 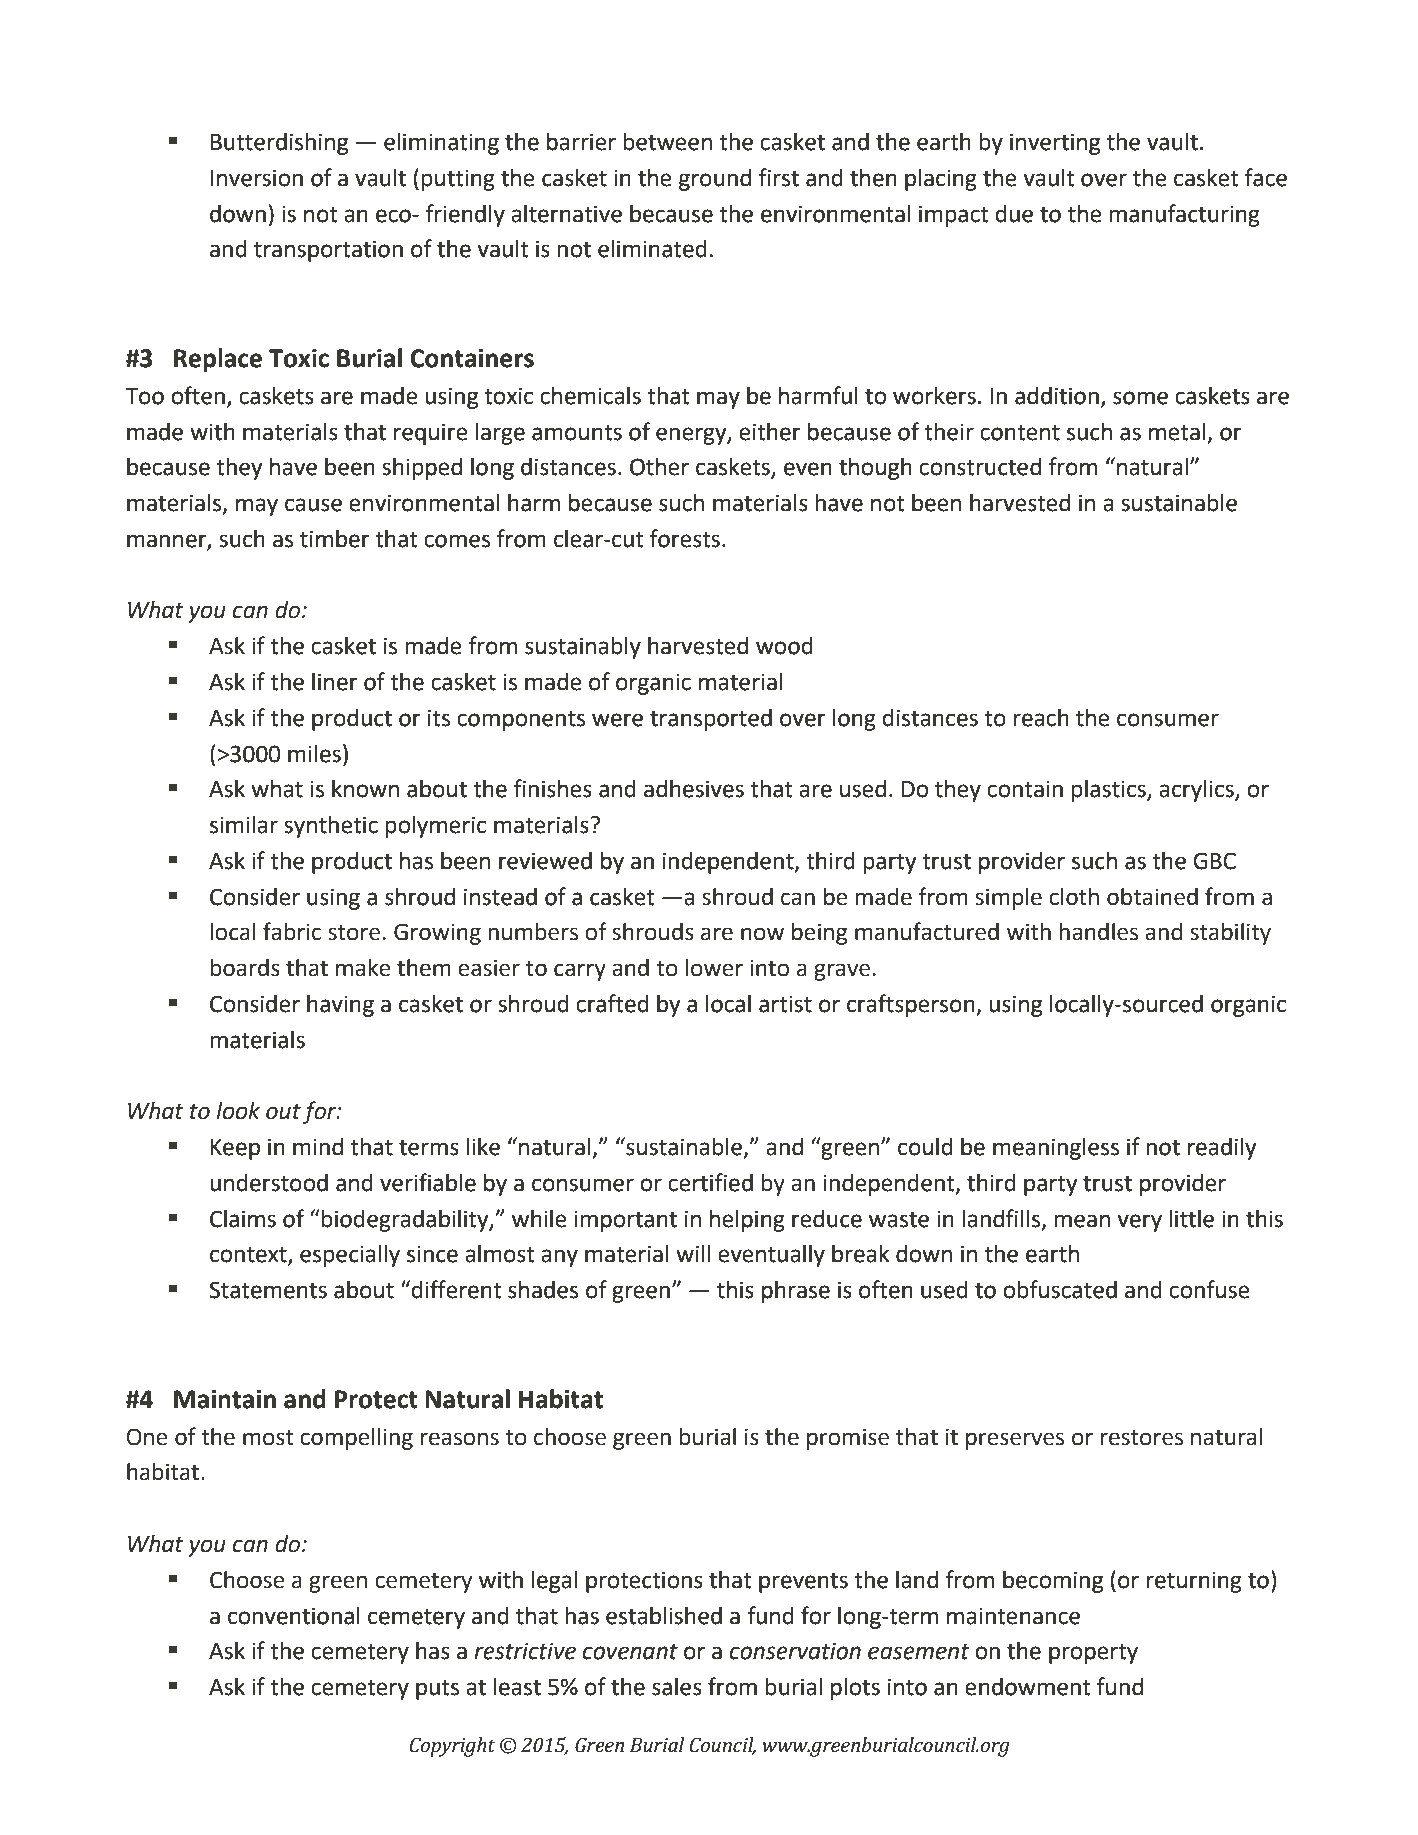 What do you see at coordinates (437, 1690) in the screenshot?
I see `puts` at bounding box center [437, 1690].
